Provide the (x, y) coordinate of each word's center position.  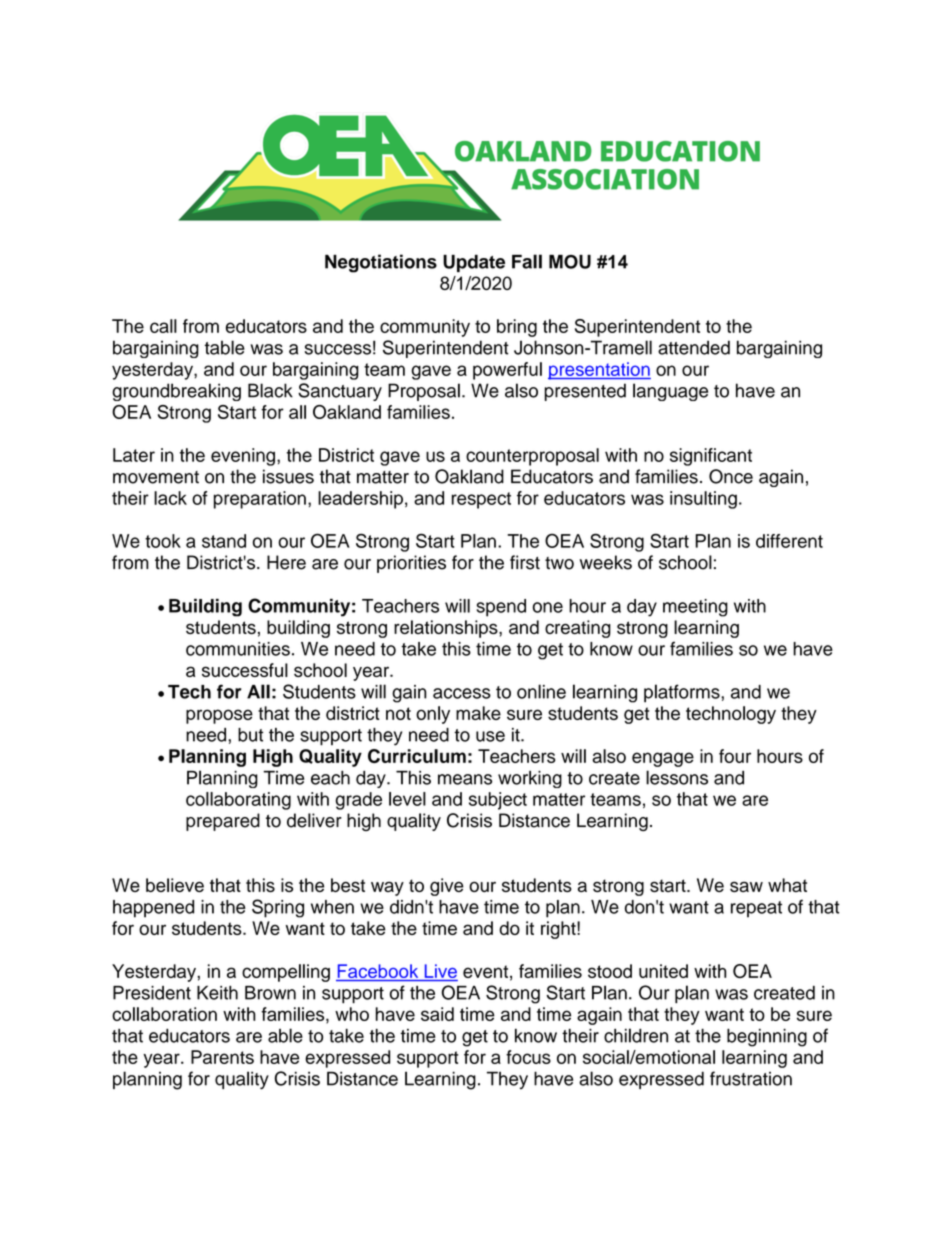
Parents (222, 1057)
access (462, 693)
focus (528, 1057)
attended (694, 347)
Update (474, 263)
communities (238, 649)
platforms (683, 693)
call (163, 326)
